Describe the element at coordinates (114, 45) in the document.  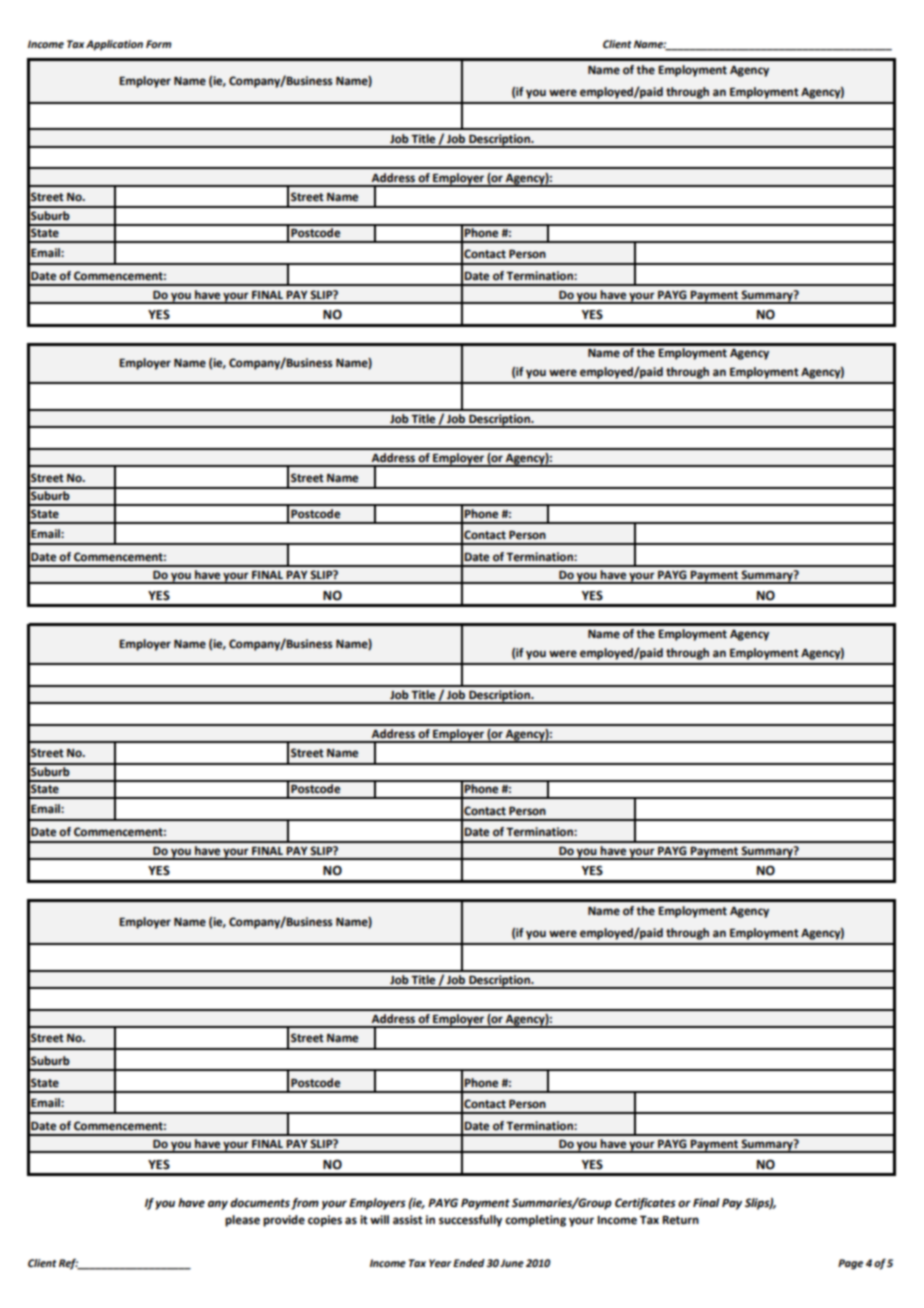
I see `Application` at that location.
